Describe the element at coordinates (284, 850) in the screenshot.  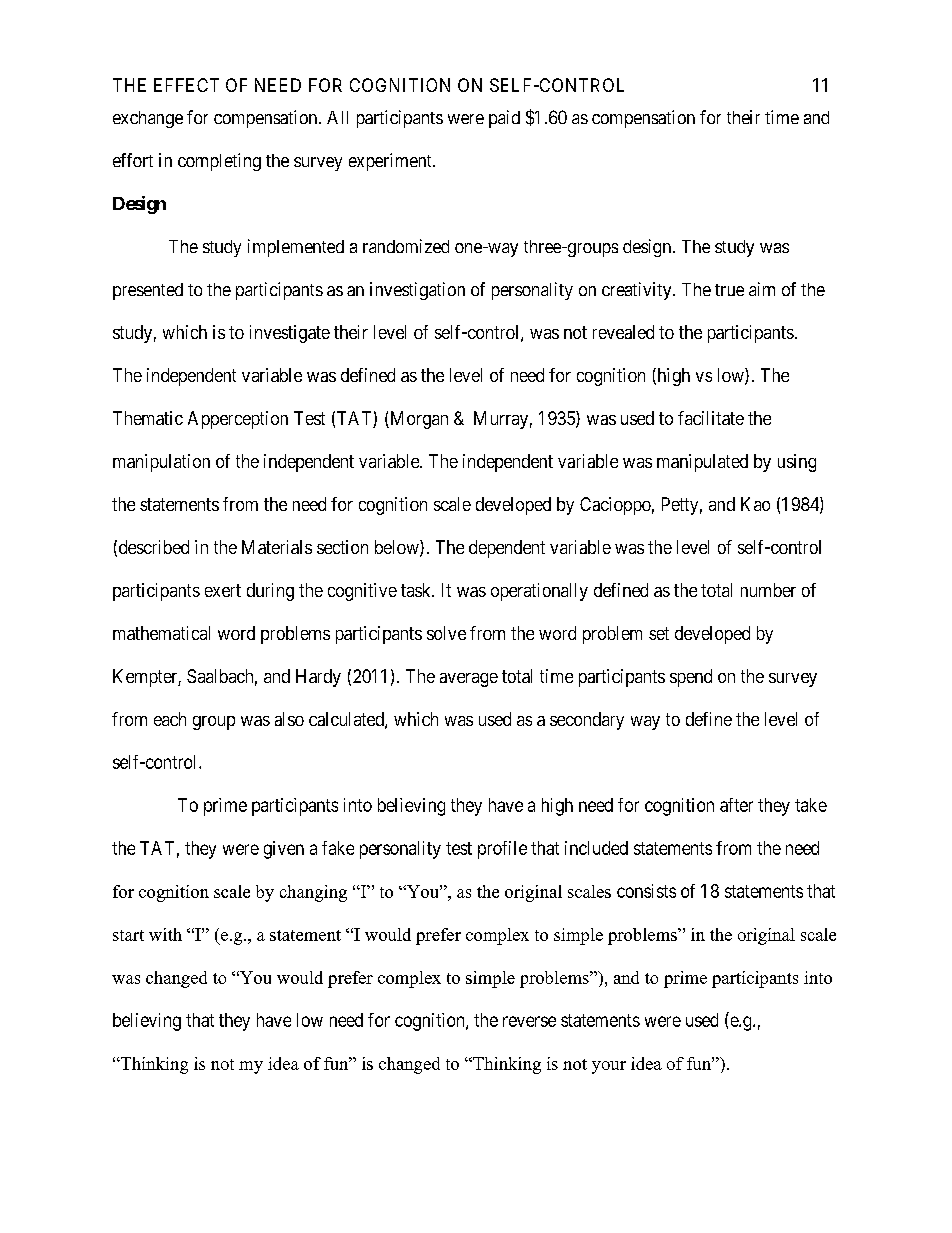
I see `given` at that location.
